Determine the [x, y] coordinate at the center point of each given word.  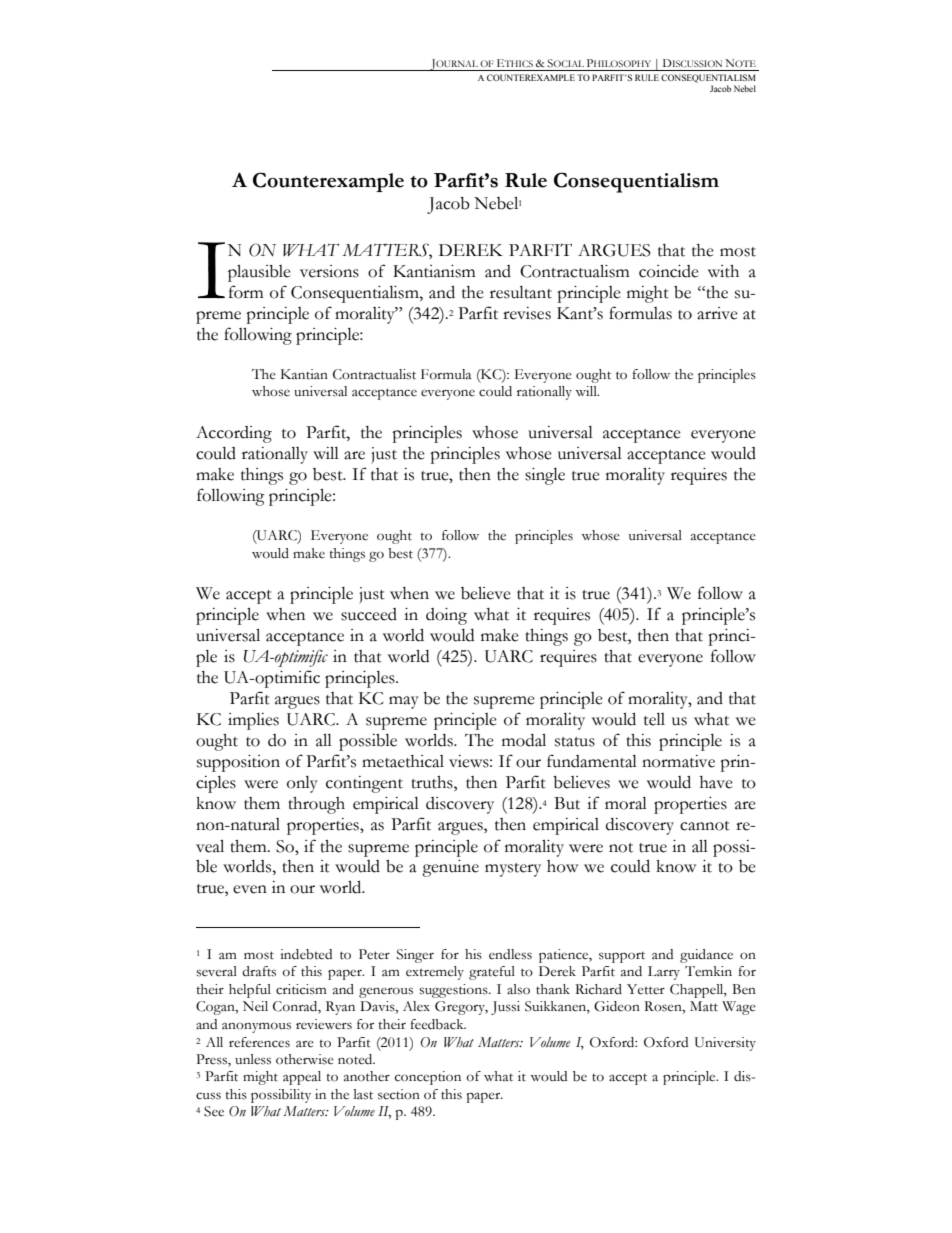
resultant [521, 292]
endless [510, 954]
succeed [369, 614]
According [234, 434]
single [545, 476]
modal [524, 740]
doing [446, 616]
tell [654, 719]
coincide [669, 271]
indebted [306, 954]
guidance [706, 956]
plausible [259, 273]
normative [678, 761]
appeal [302, 1078]
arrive [717, 313]
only [302, 784]
